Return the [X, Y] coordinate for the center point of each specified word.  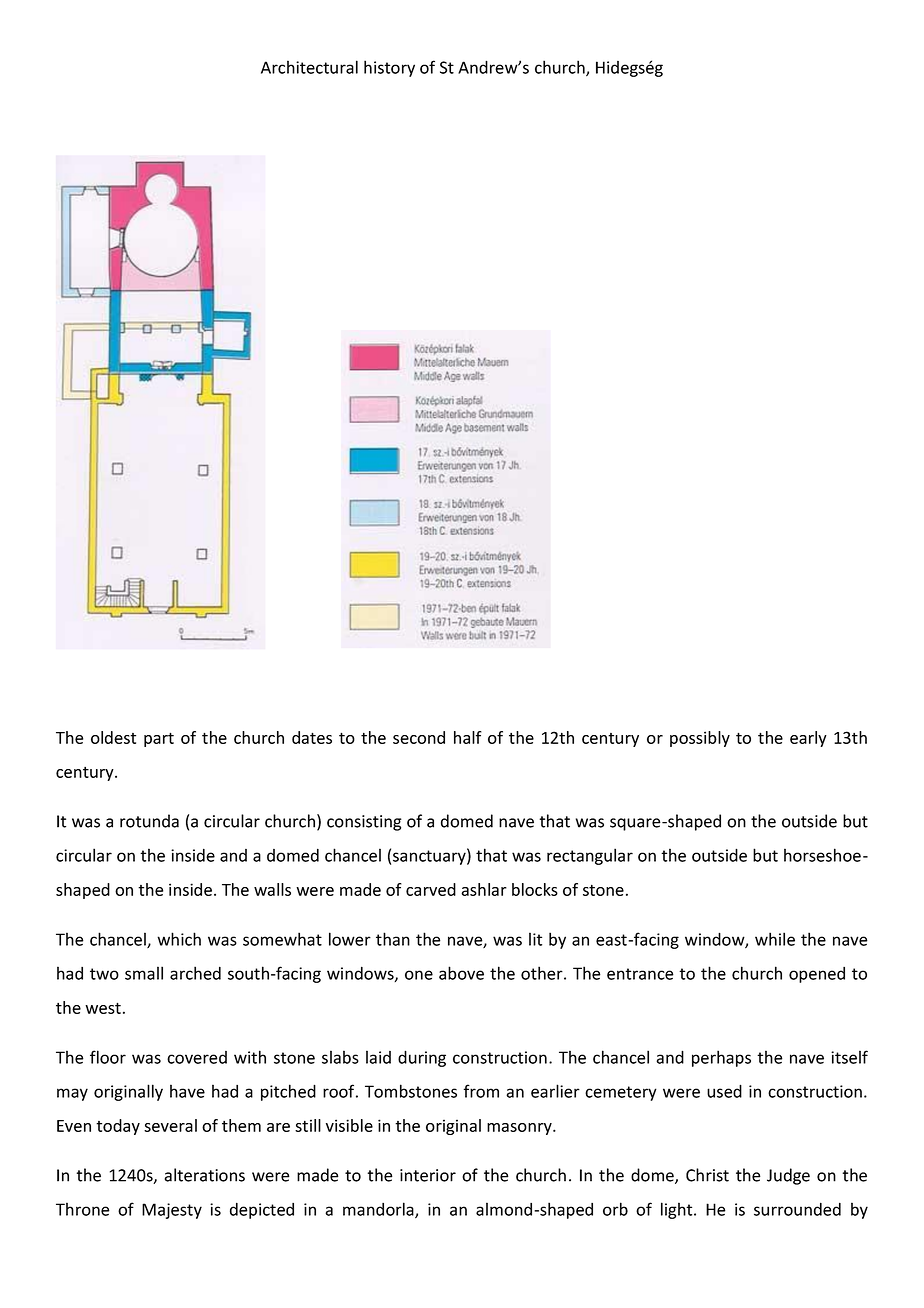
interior [428, 1175]
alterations [205, 1175]
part [159, 739]
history [389, 68]
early [808, 739]
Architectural [309, 67]
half [468, 737]
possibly [700, 739]
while [775, 939]
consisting [364, 823]
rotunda [149, 821]
